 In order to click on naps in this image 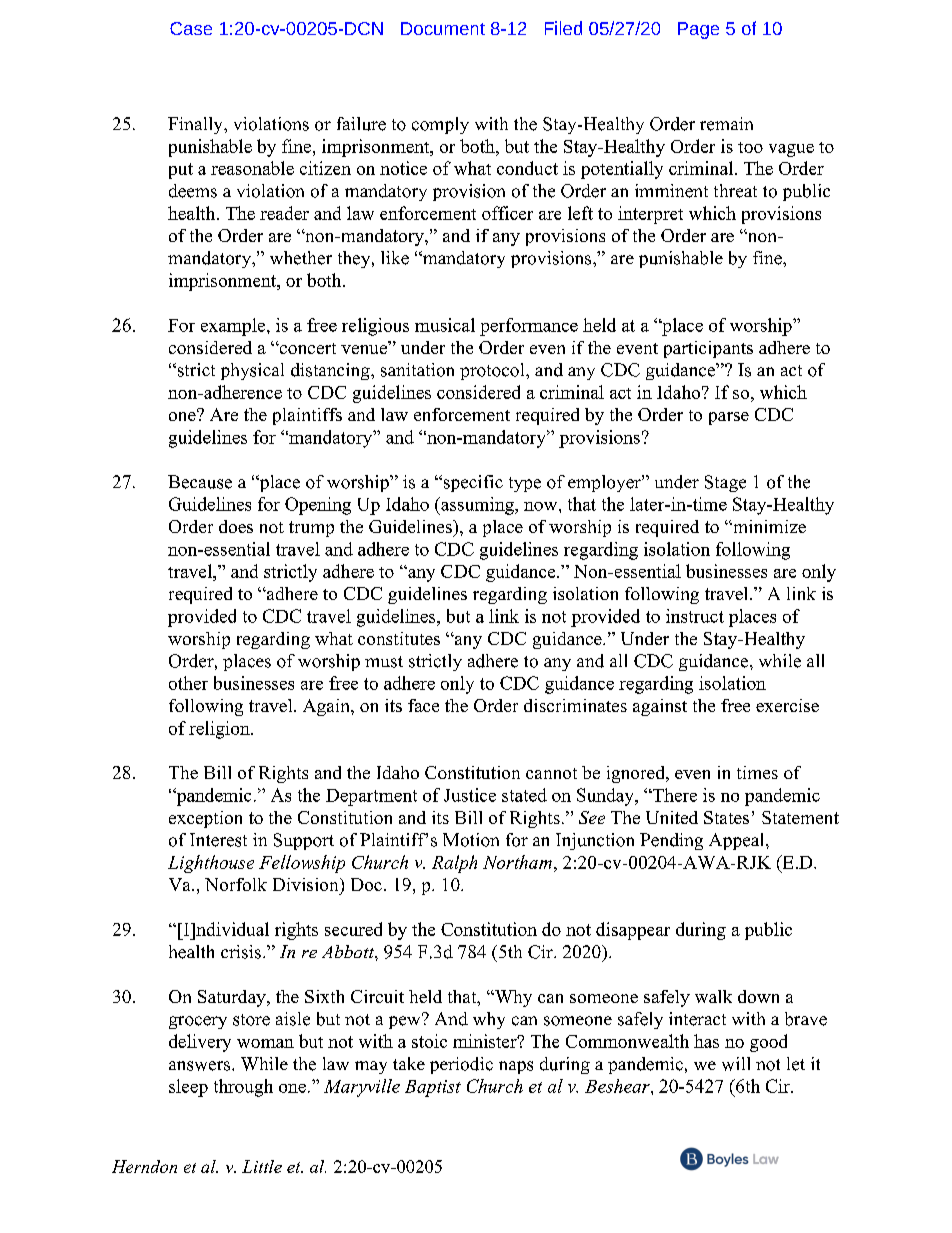, I will do `click(516, 1067)`.
